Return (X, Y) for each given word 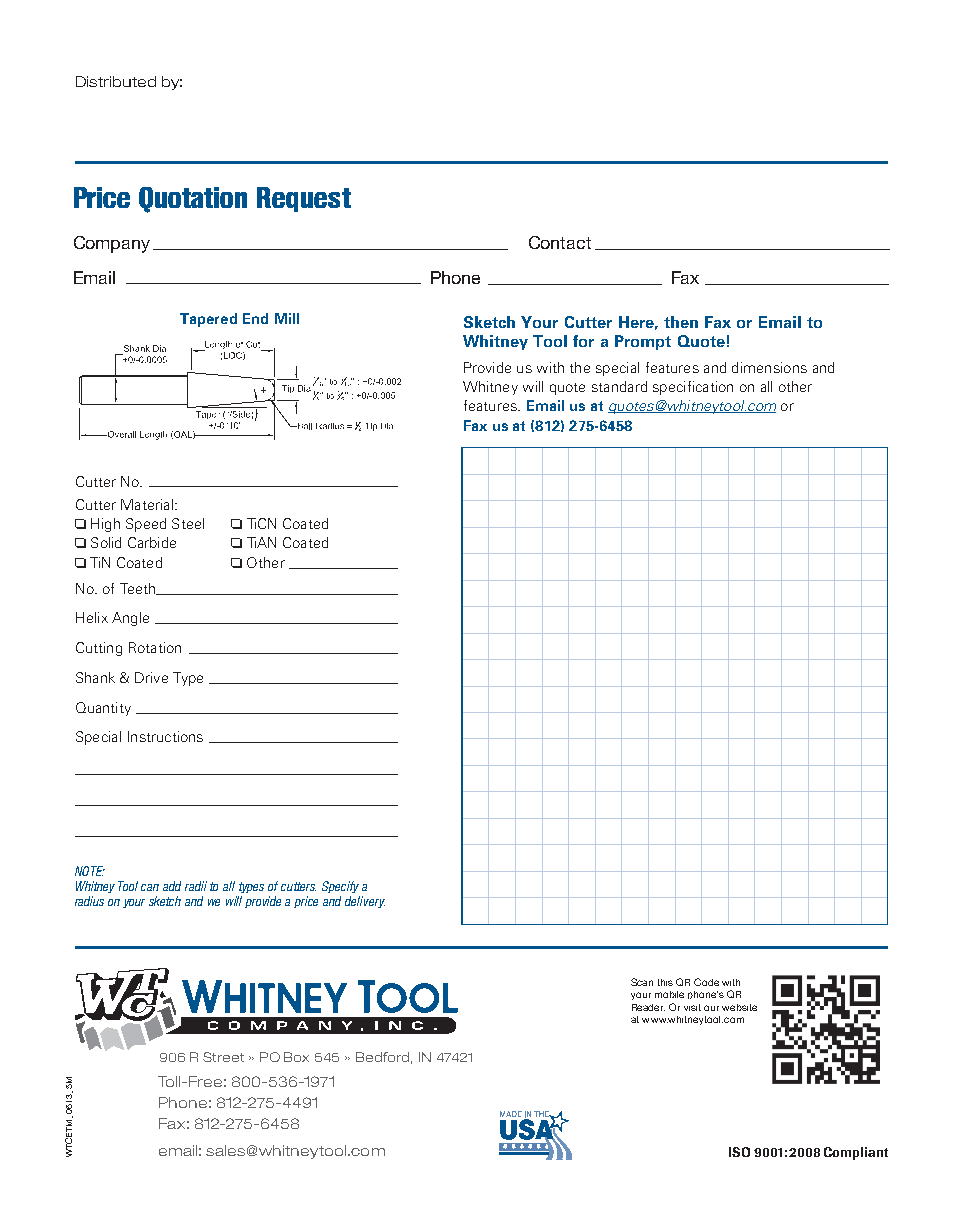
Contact (560, 242)
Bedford (384, 1058)
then (681, 322)
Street (223, 1057)
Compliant (856, 1153)
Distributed (116, 81)
